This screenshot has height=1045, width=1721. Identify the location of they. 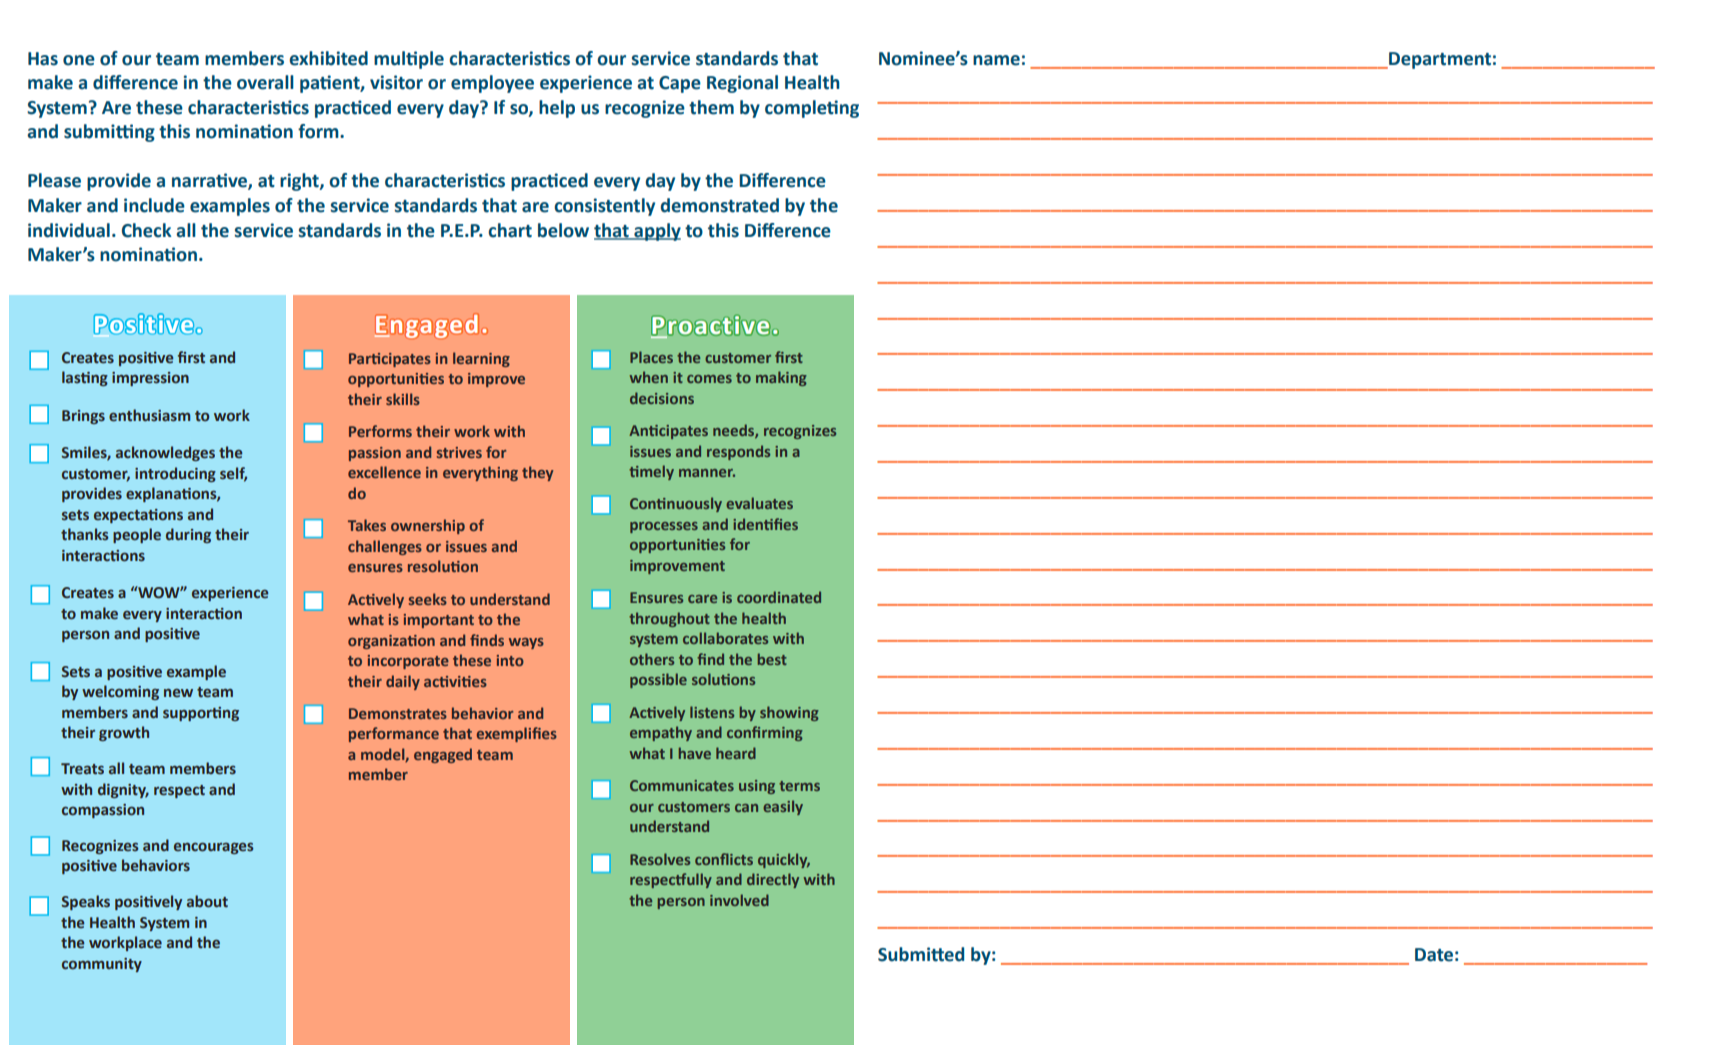
(537, 473).
